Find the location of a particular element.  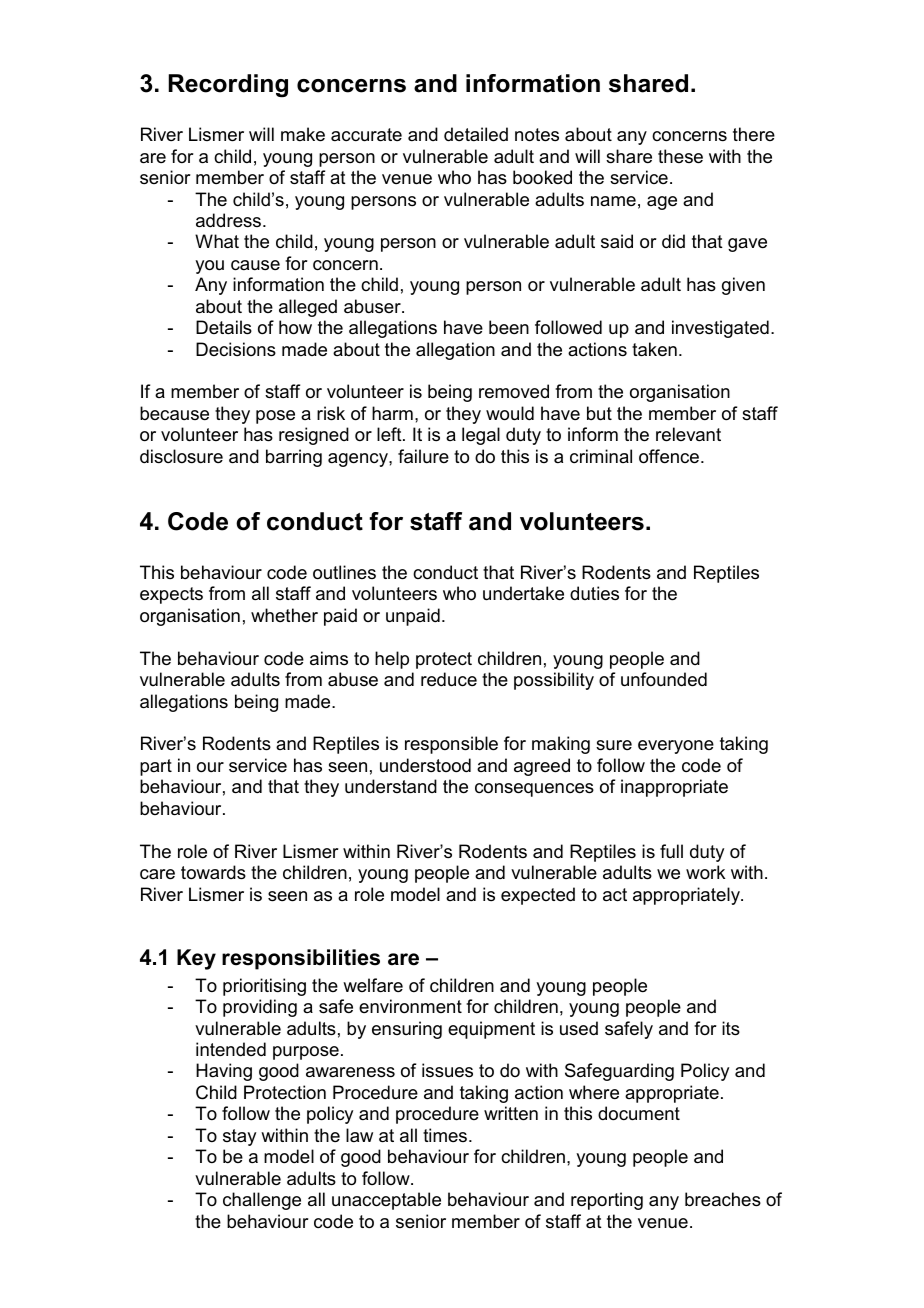

detailed is located at coordinates (476, 134).
